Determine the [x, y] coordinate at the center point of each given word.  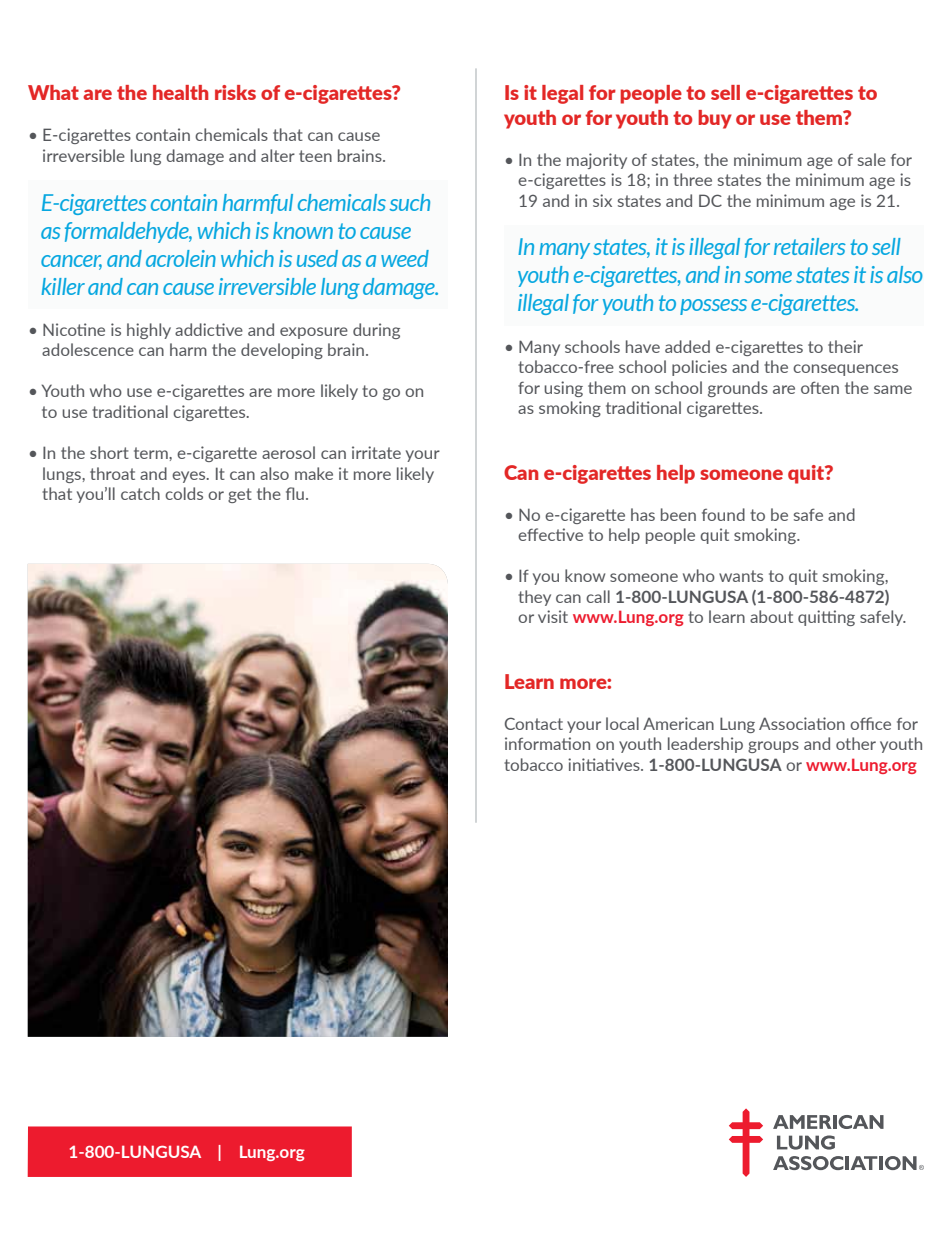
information [547, 743]
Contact [534, 723]
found [723, 514]
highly [149, 331]
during [376, 331]
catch [140, 493]
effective [550, 534]
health [180, 92]
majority [597, 161]
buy [715, 119]
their [845, 346]
